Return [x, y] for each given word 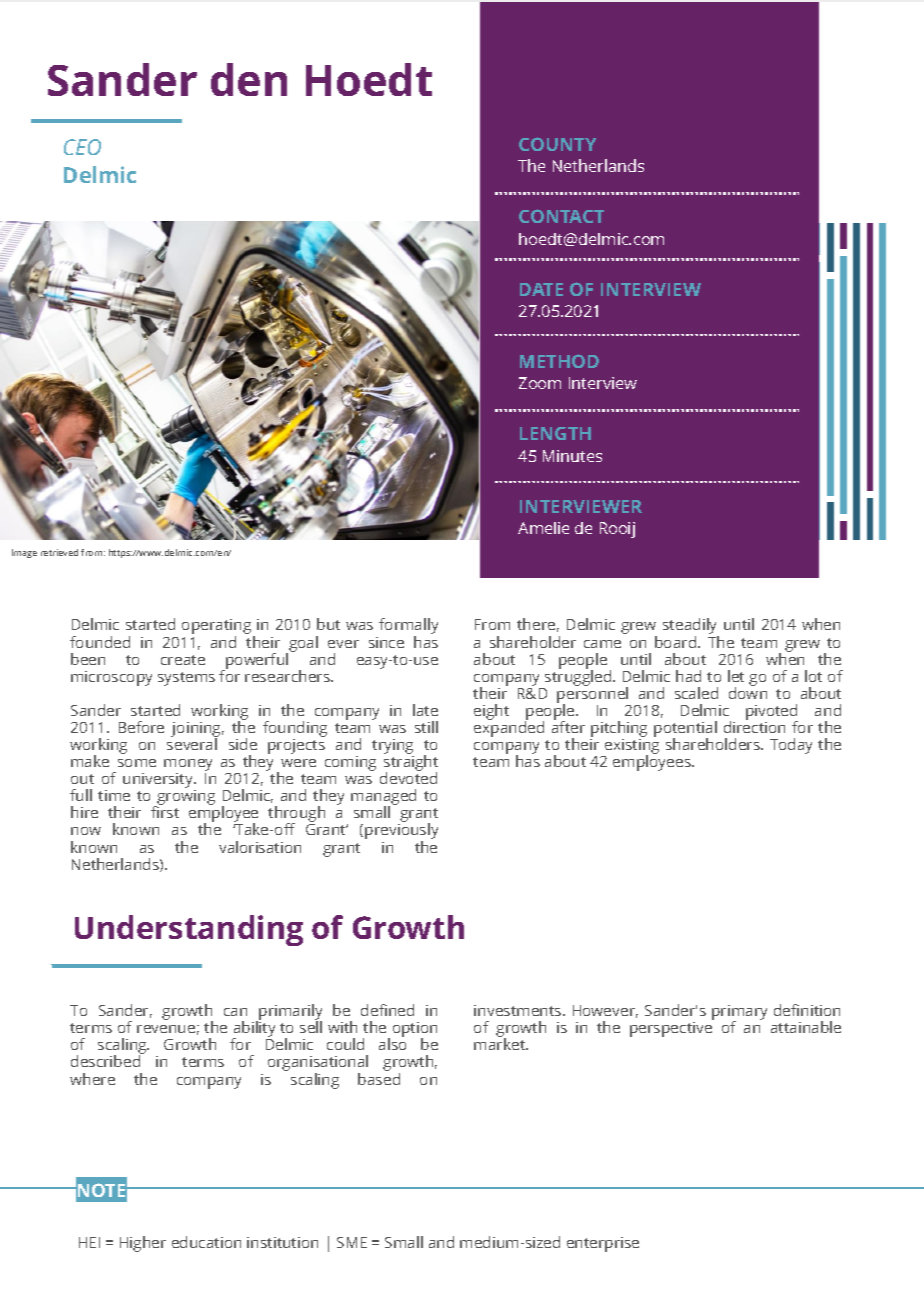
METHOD [559, 361]
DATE [541, 289]
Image [24, 553]
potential [685, 730]
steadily [691, 627]
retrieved [59, 552]
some [137, 763]
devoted [408, 777]
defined [387, 1010]
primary [739, 1014]
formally [408, 627]
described [105, 1061]
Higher [143, 1244]
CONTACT [561, 216]
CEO [82, 147]
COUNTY [557, 144]
